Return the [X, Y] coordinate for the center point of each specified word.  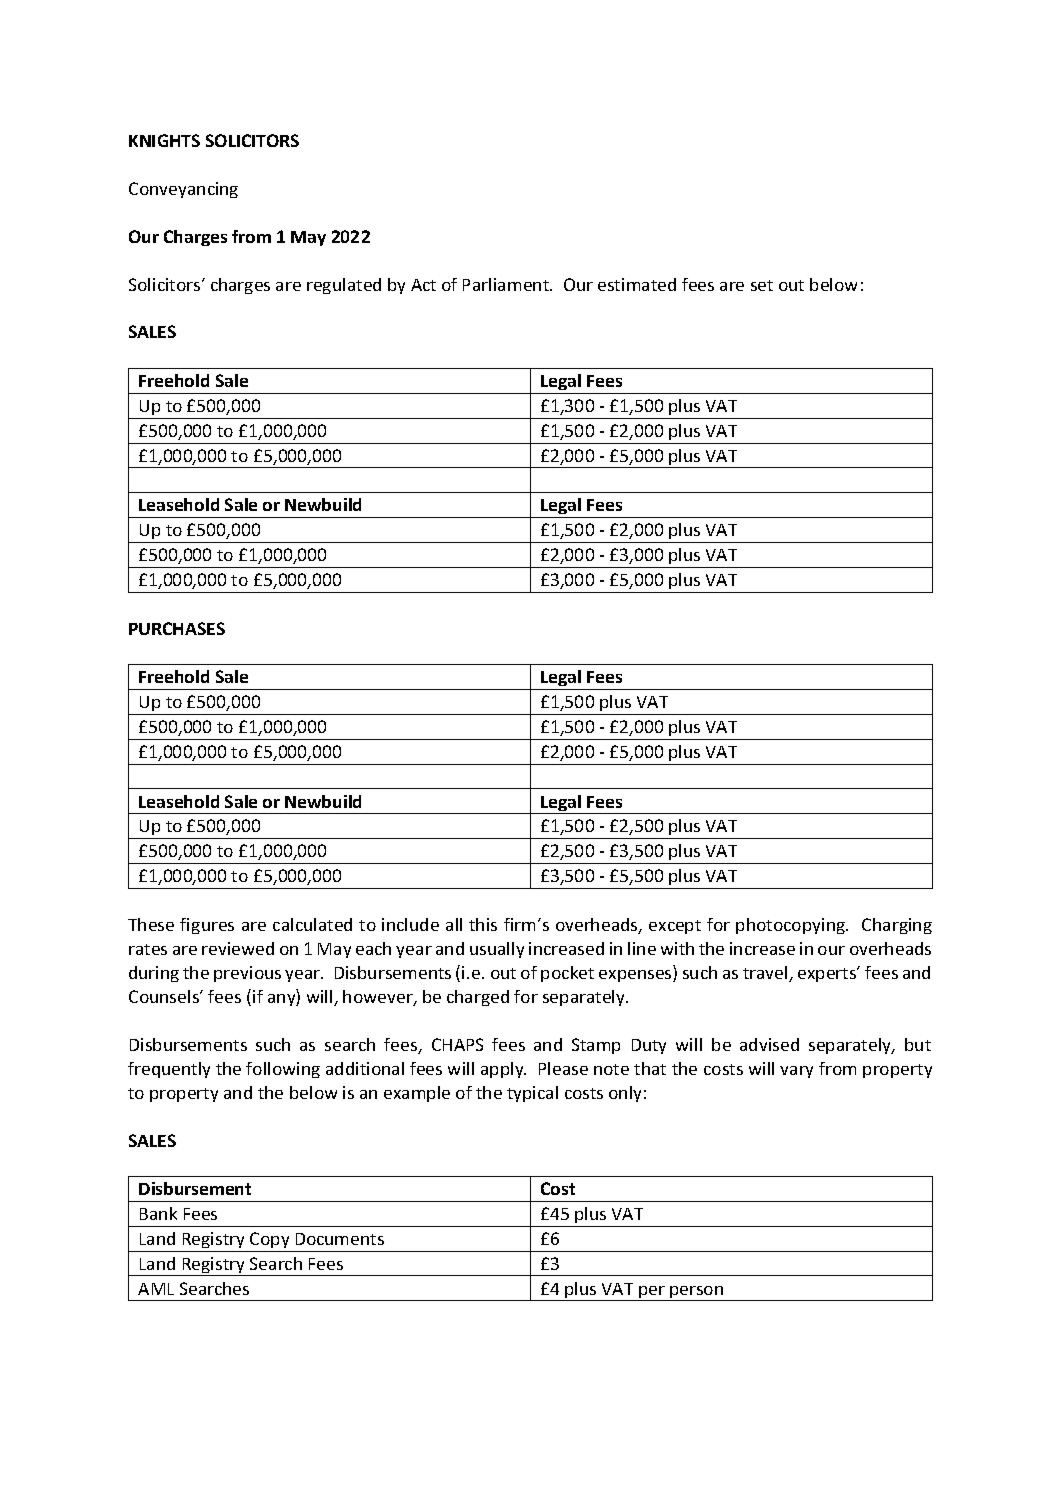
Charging [897, 926]
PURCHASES [177, 628]
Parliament [507, 284]
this [483, 924]
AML [156, 1289]
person [697, 1293]
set [762, 285]
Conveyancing [183, 190]
